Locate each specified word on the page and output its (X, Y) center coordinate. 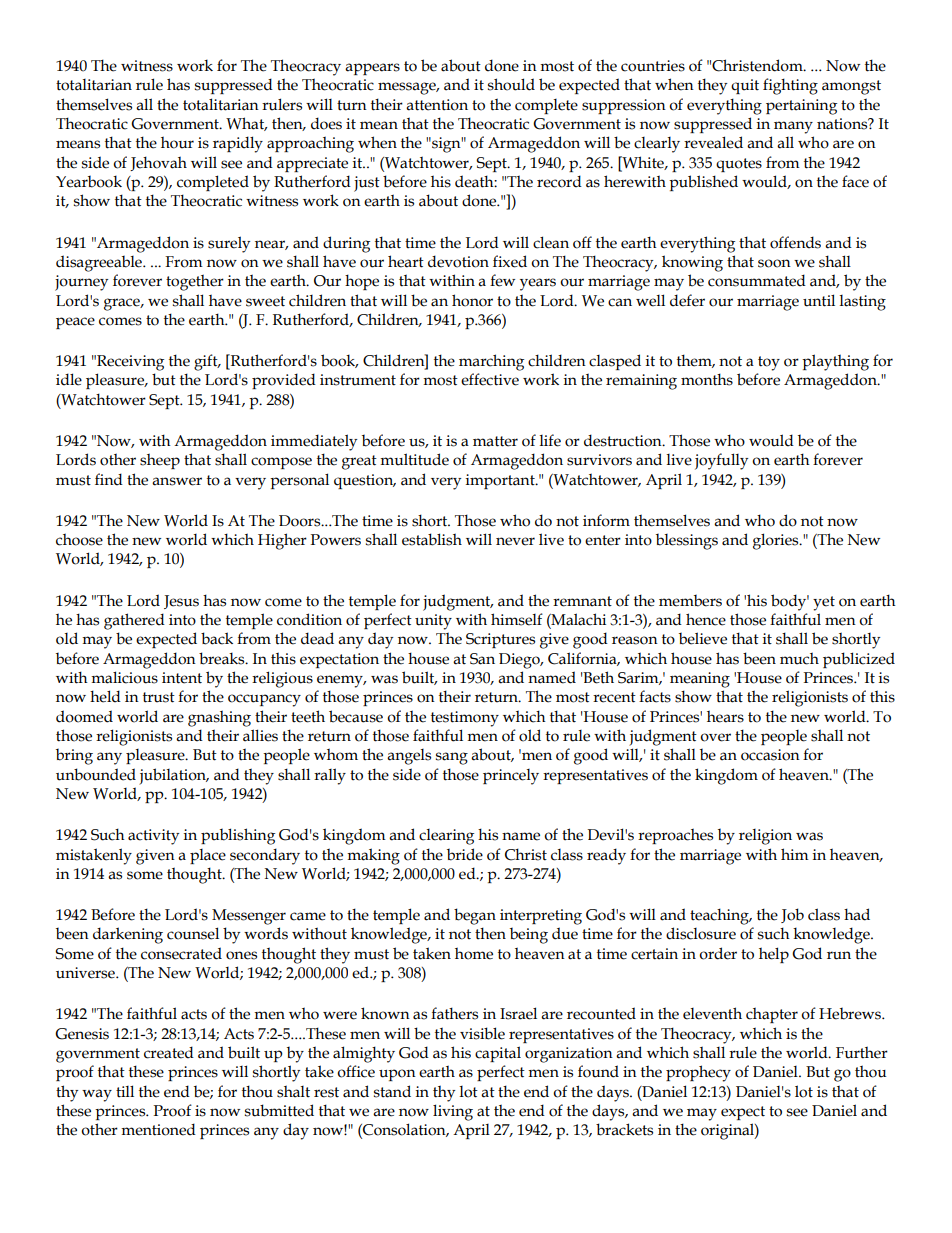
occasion (770, 755)
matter (495, 441)
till (125, 1091)
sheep (160, 461)
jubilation (173, 776)
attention (437, 105)
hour (177, 142)
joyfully (721, 461)
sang (452, 758)
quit (745, 86)
